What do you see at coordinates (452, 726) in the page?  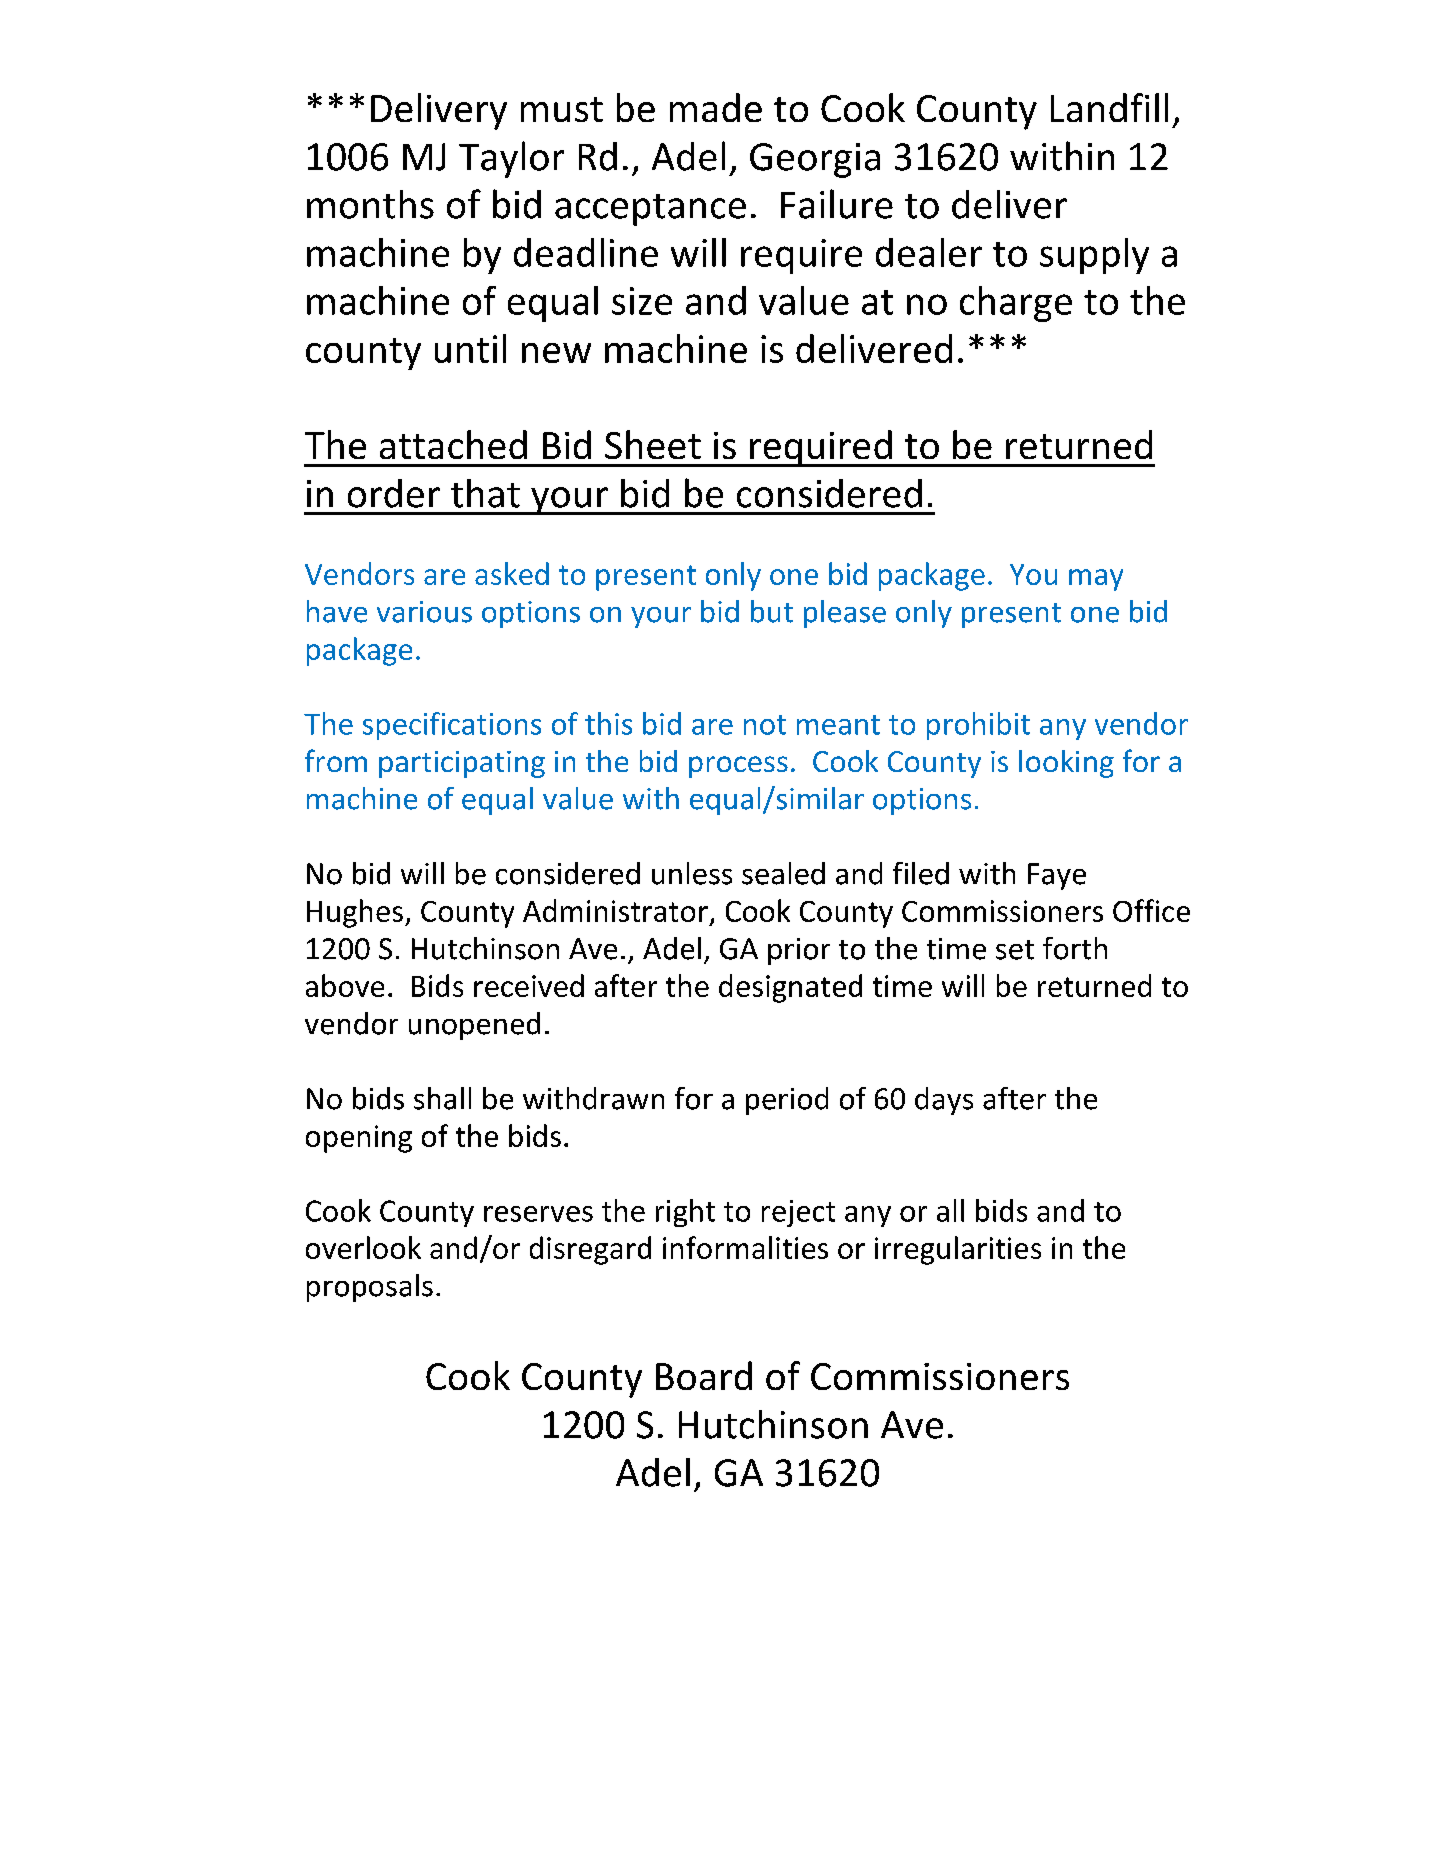 I see `specifications` at bounding box center [452, 726].
